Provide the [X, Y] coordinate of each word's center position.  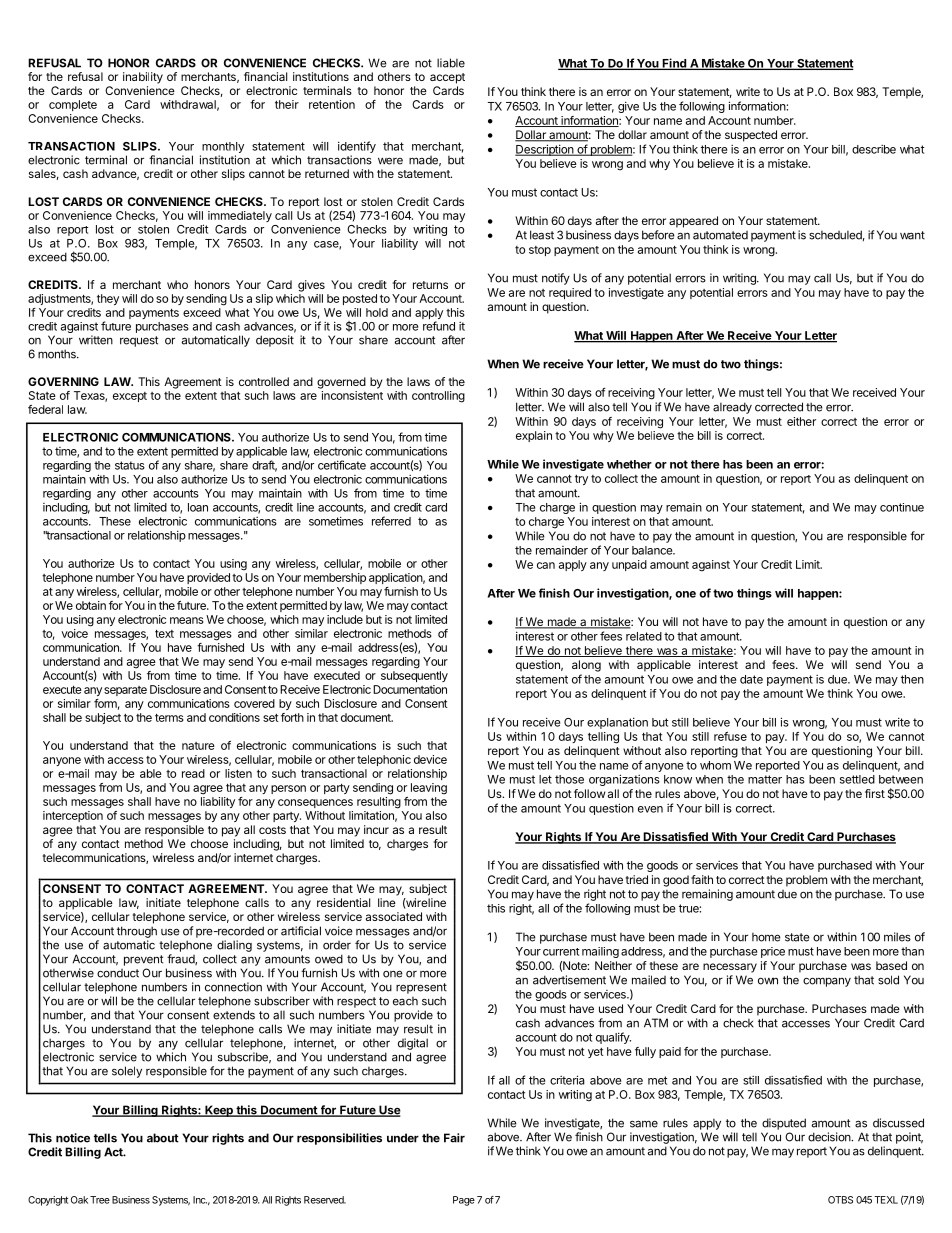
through [137, 932]
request [139, 341]
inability [143, 78]
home [766, 937]
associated [394, 916]
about [163, 1138]
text [164, 634]
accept [447, 78]
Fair [454, 1138]
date [751, 679]
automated [720, 235]
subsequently [414, 676]
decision [830, 1137]
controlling [438, 397]
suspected [751, 136]
